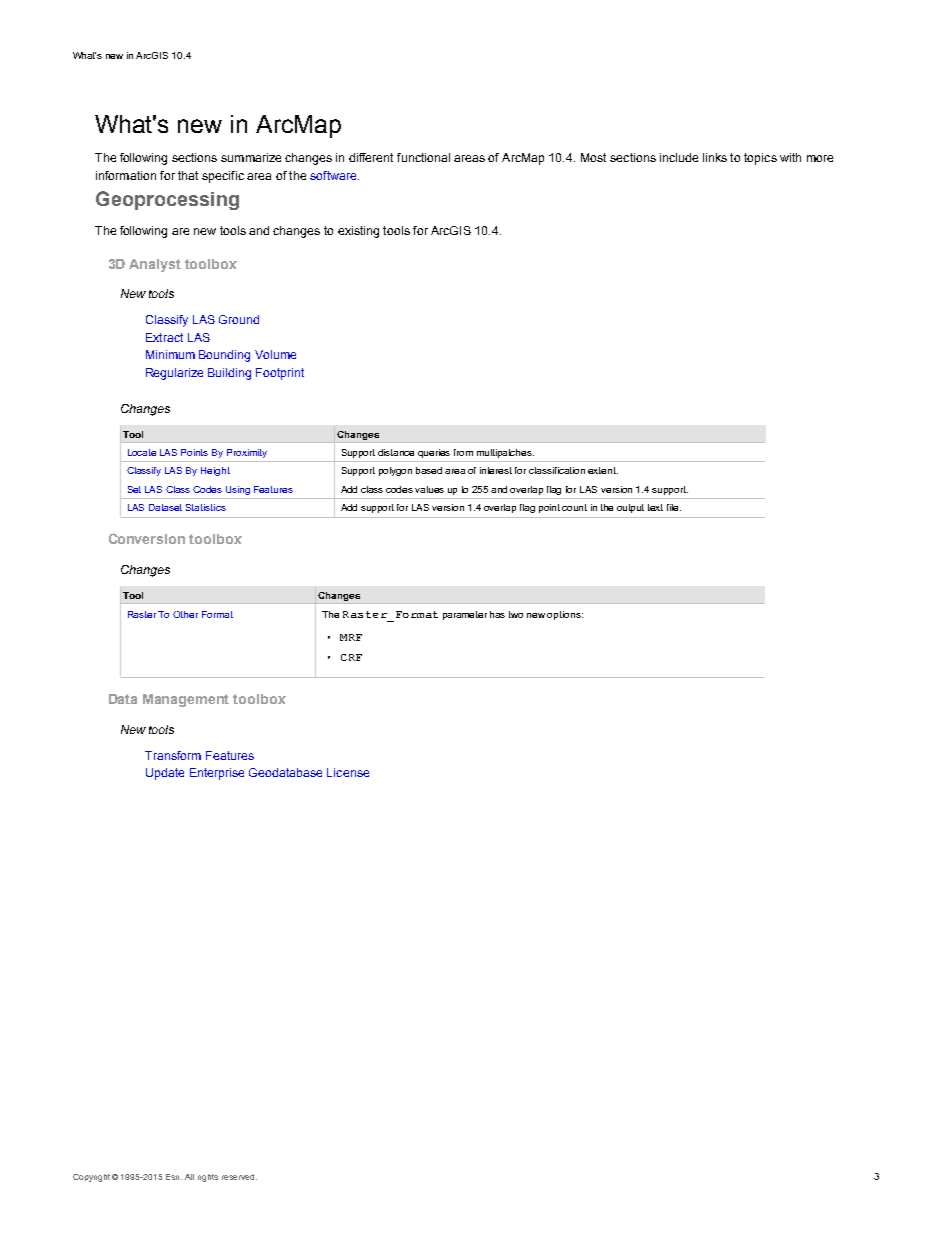  Describe the element at coordinates (174, 1177) in the page. I see `Esri` at that location.
